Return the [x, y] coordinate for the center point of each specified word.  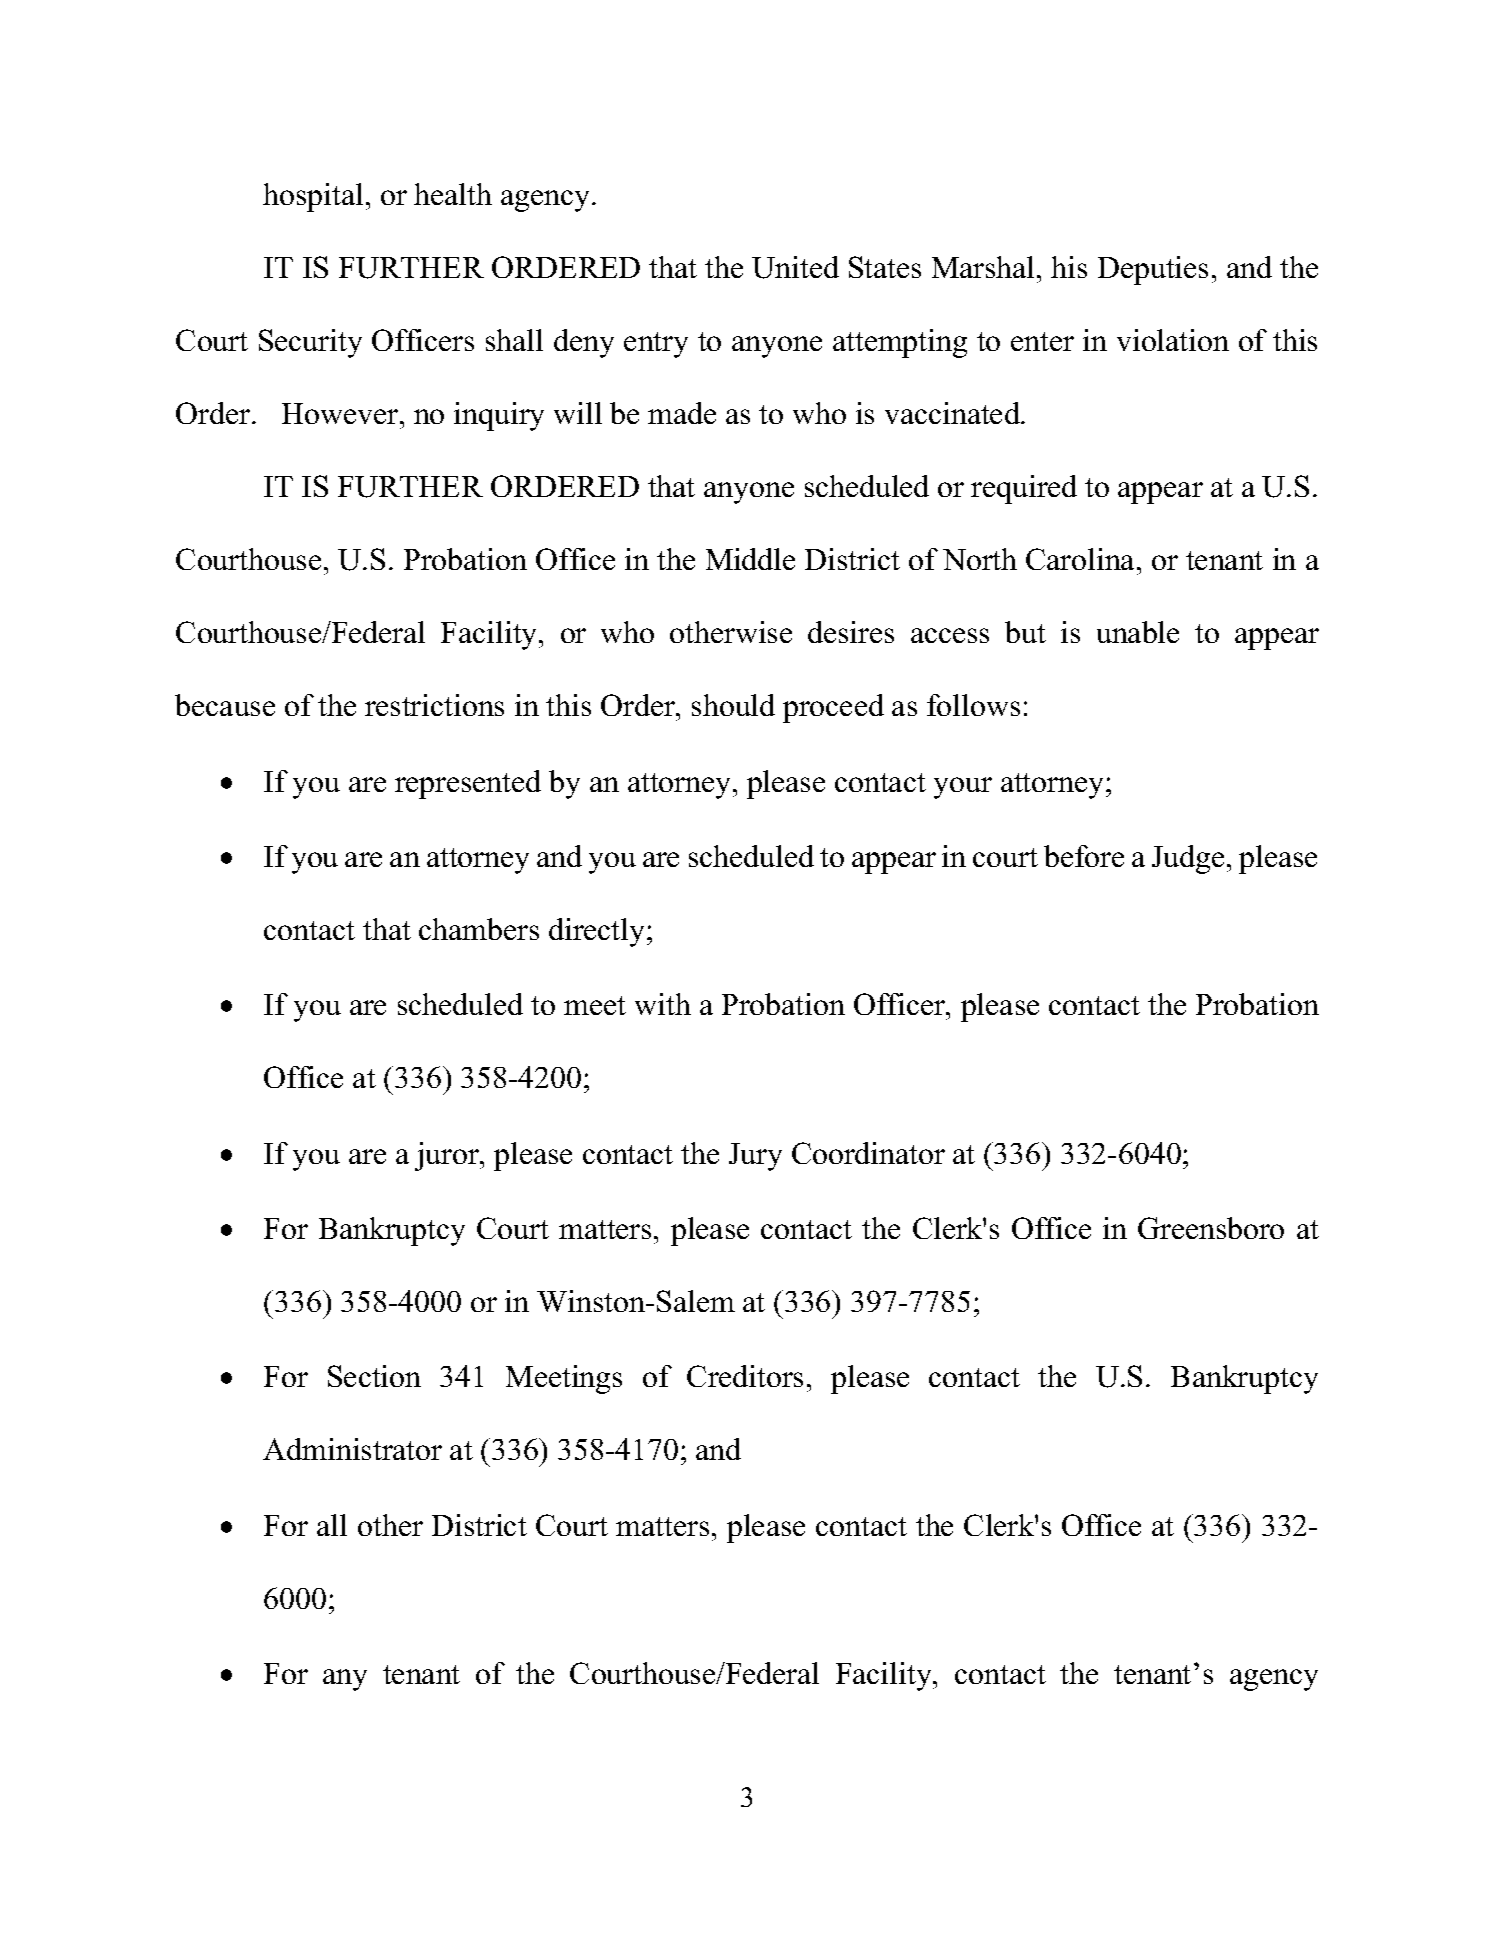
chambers [479, 929]
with [663, 1004]
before [1084, 856]
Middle [750, 559]
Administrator [352, 1449]
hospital [313, 197]
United [795, 267]
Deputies [1153, 270]
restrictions [434, 705]
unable [1138, 632]
